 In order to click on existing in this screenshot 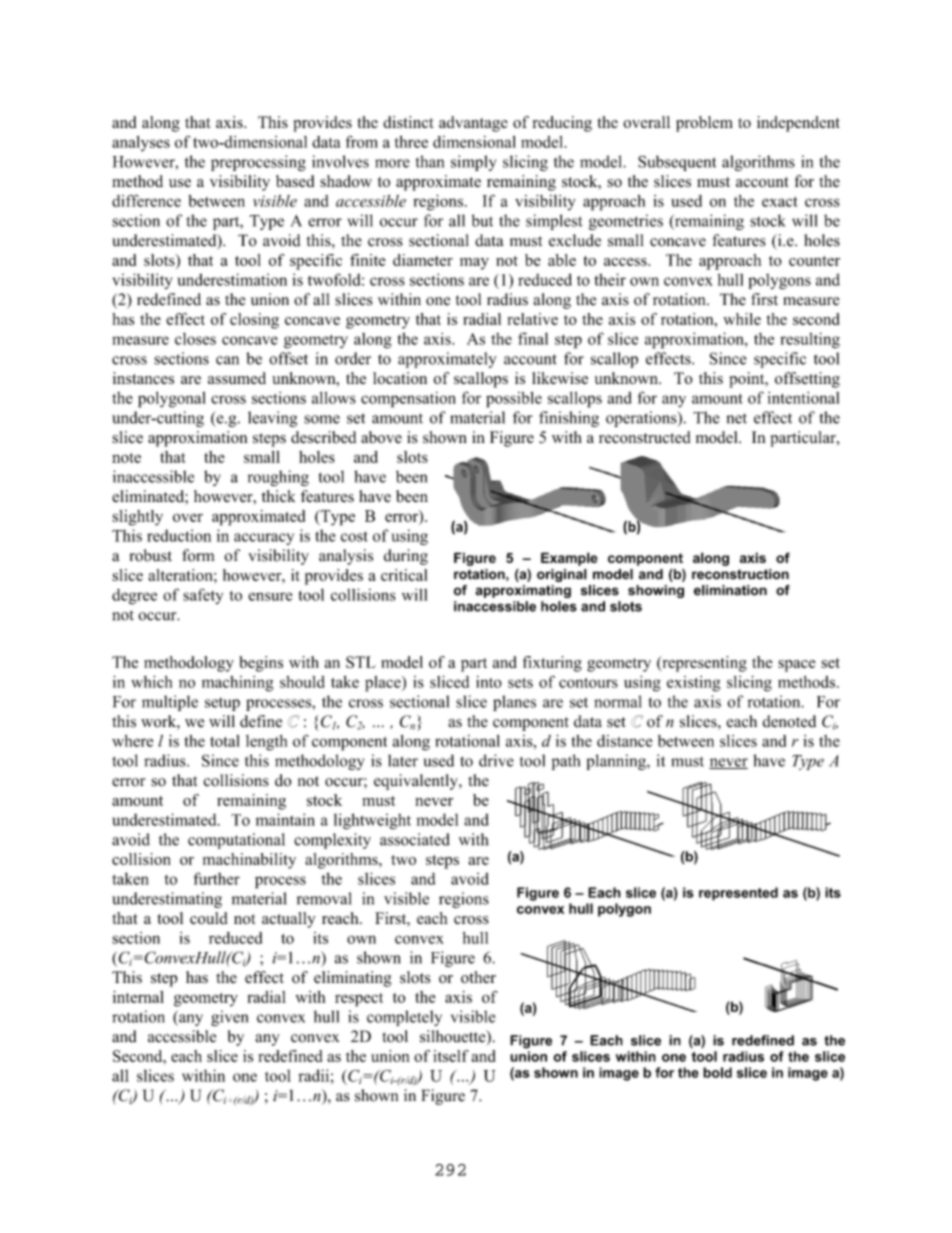, I will do `click(693, 684)`.
